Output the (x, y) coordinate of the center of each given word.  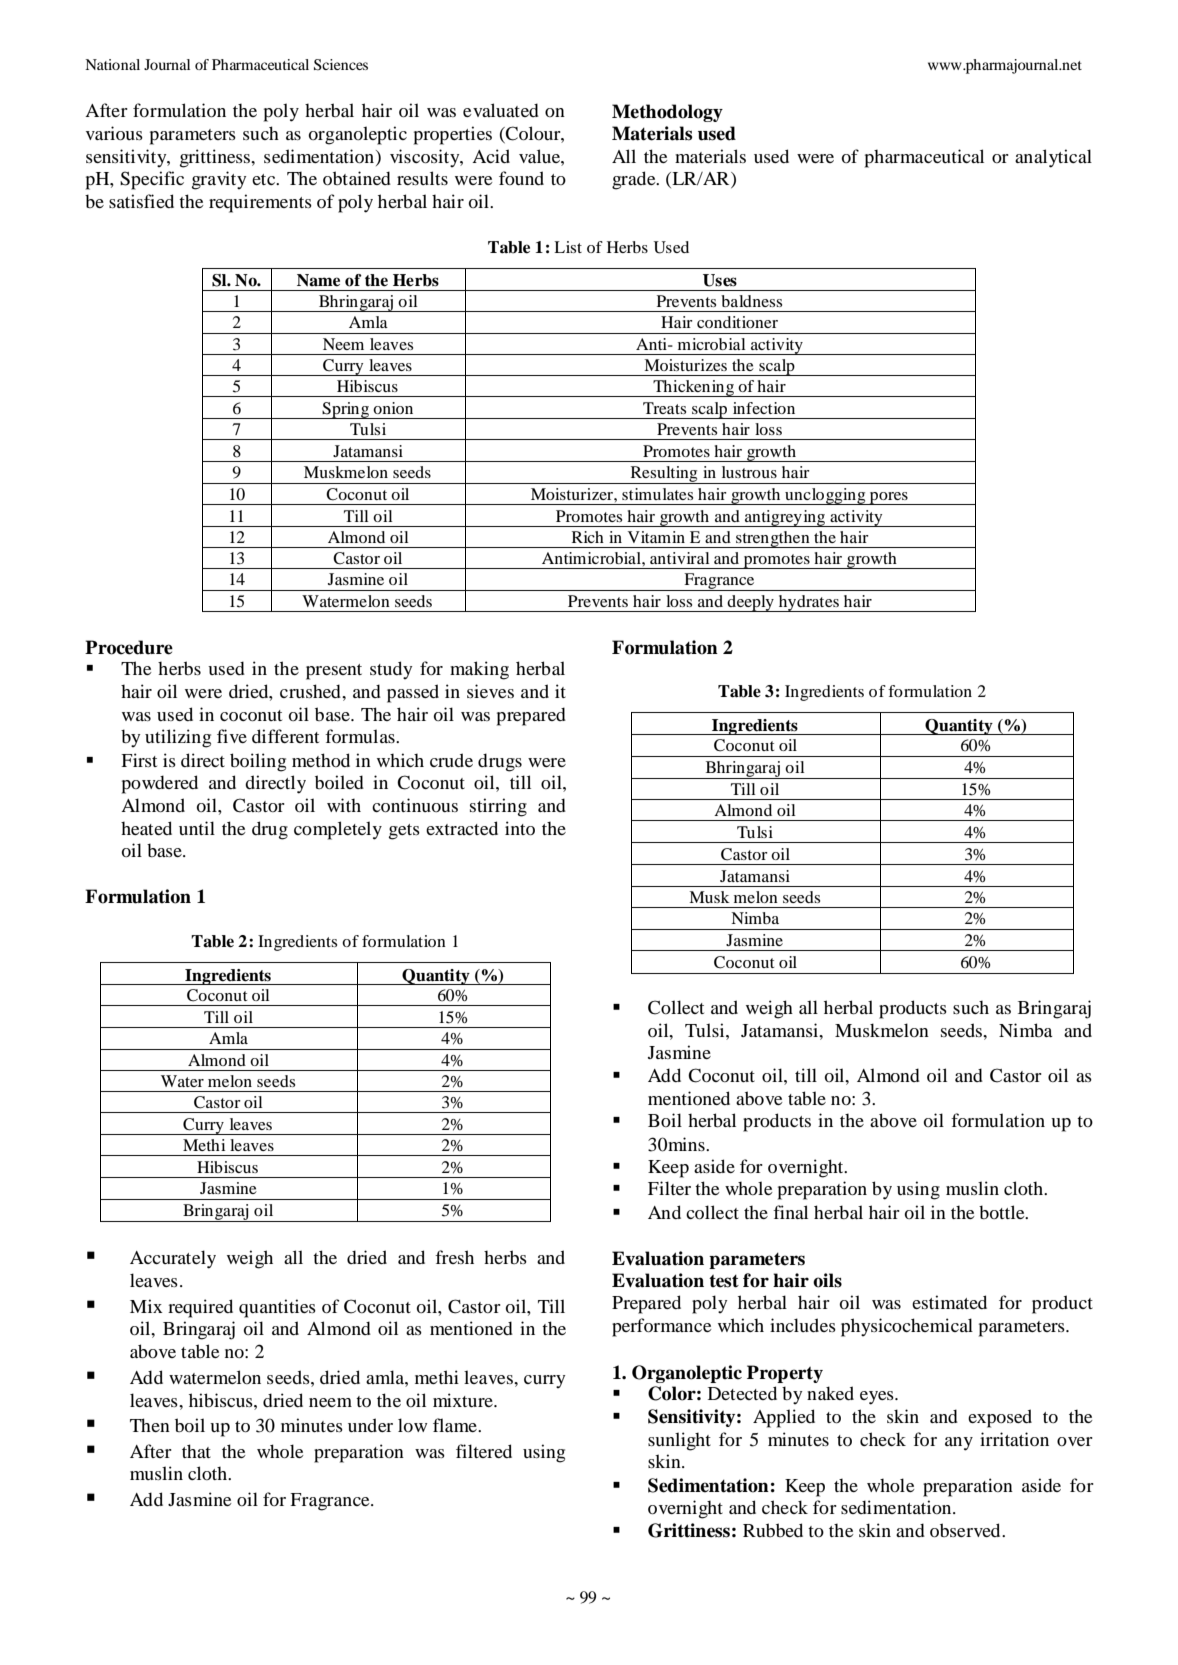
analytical (1053, 158)
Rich (588, 537)
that (196, 1451)
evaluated (501, 110)
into (520, 828)
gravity (219, 180)
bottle (1003, 1212)
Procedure (129, 647)
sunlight (679, 1441)
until (197, 828)
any (959, 1444)
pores (889, 498)
